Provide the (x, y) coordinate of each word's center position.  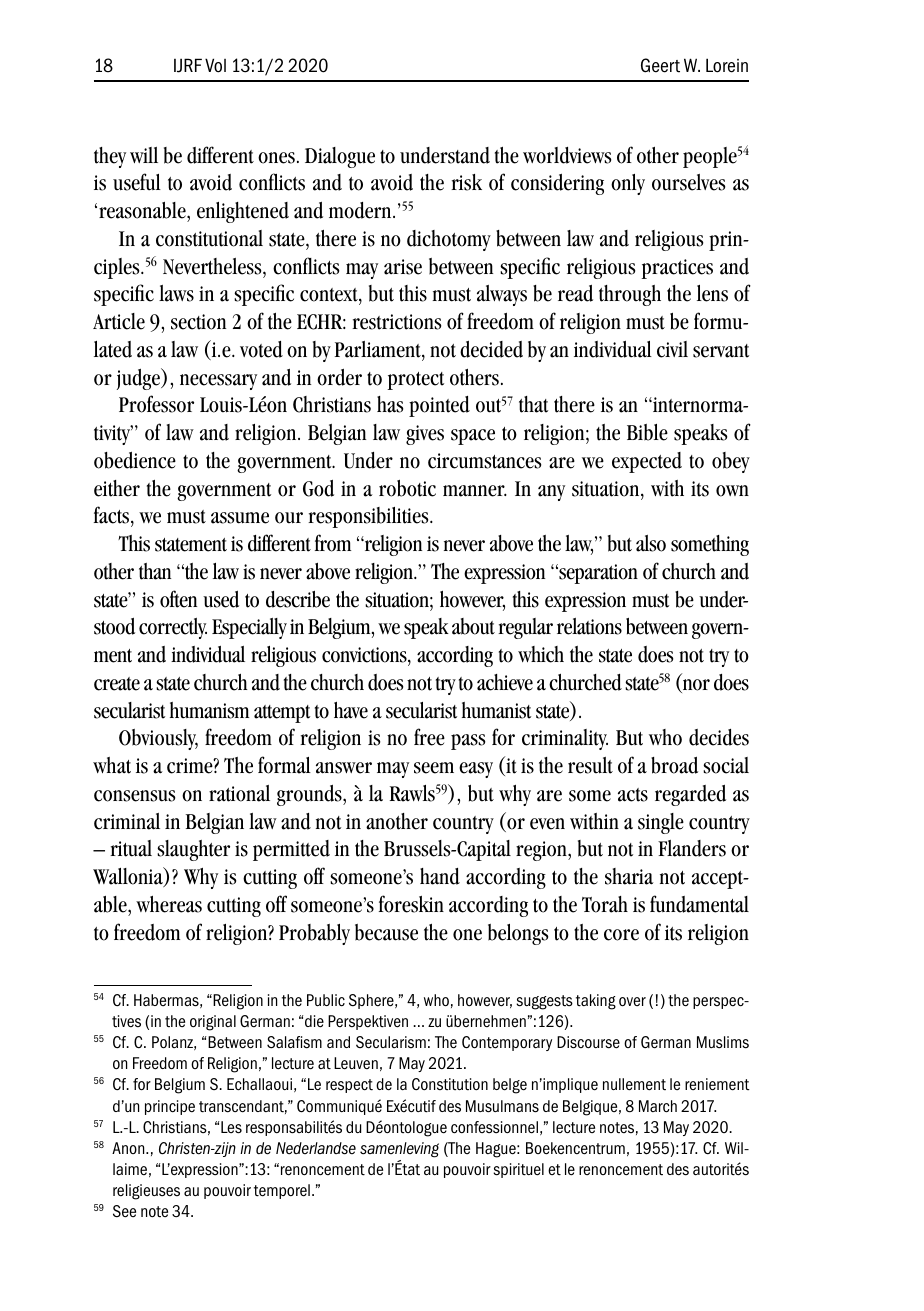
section (198, 322)
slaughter (193, 850)
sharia (629, 876)
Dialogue (340, 157)
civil (672, 349)
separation (597, 574)
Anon (129, 1148)
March (658, 1106)
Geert (660, 65)
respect (349, 1086)
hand (440, 876)
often (178, 599)
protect (416, 381)
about (473, 626)
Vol (215, 65)
